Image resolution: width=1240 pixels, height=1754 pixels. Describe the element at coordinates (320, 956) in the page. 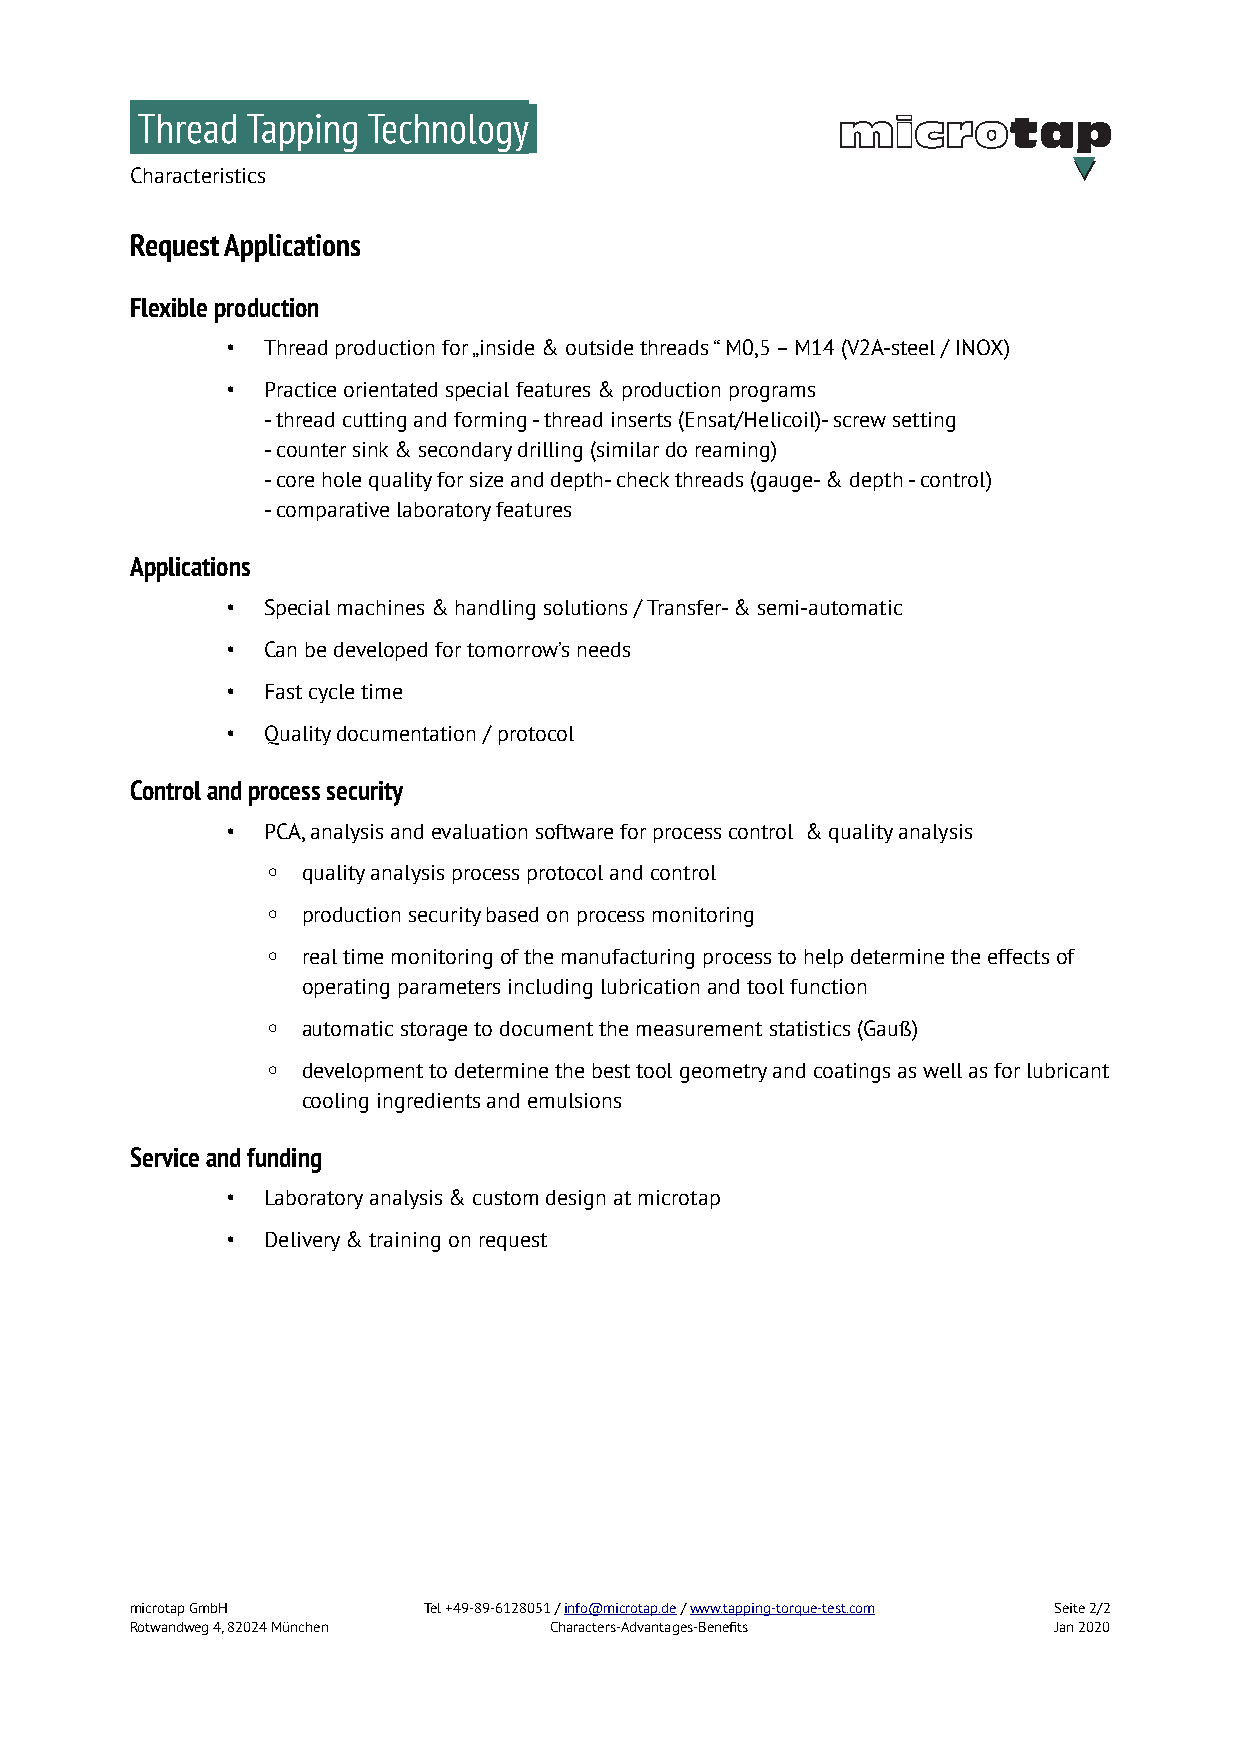

I see `real` at that location.
